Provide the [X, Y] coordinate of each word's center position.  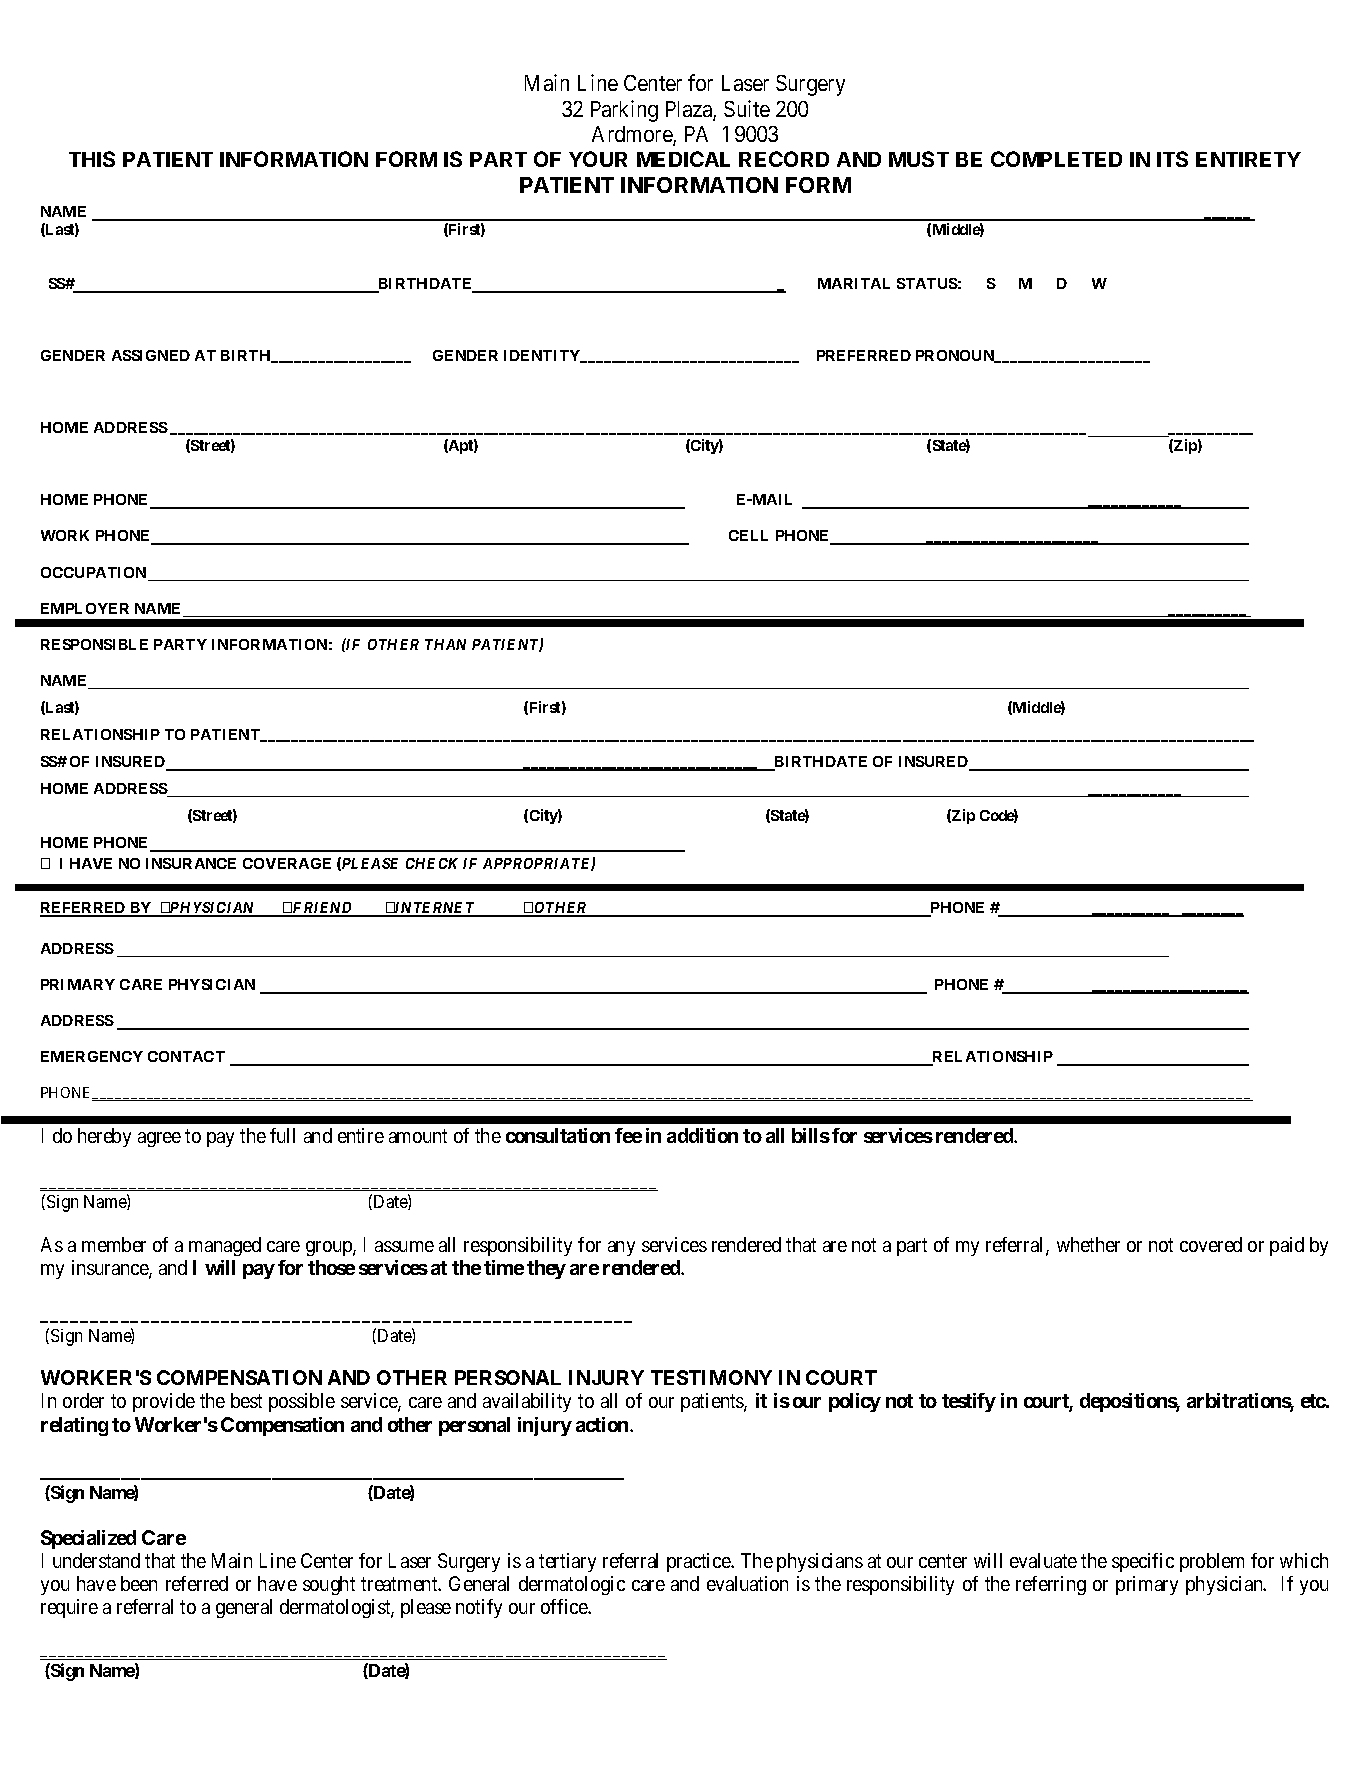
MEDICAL [683, 159]
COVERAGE [287, 863]
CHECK [432, 863]
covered [1211, 1244]
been [139, 1583]
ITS [1172, 159]
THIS [92, 159]
